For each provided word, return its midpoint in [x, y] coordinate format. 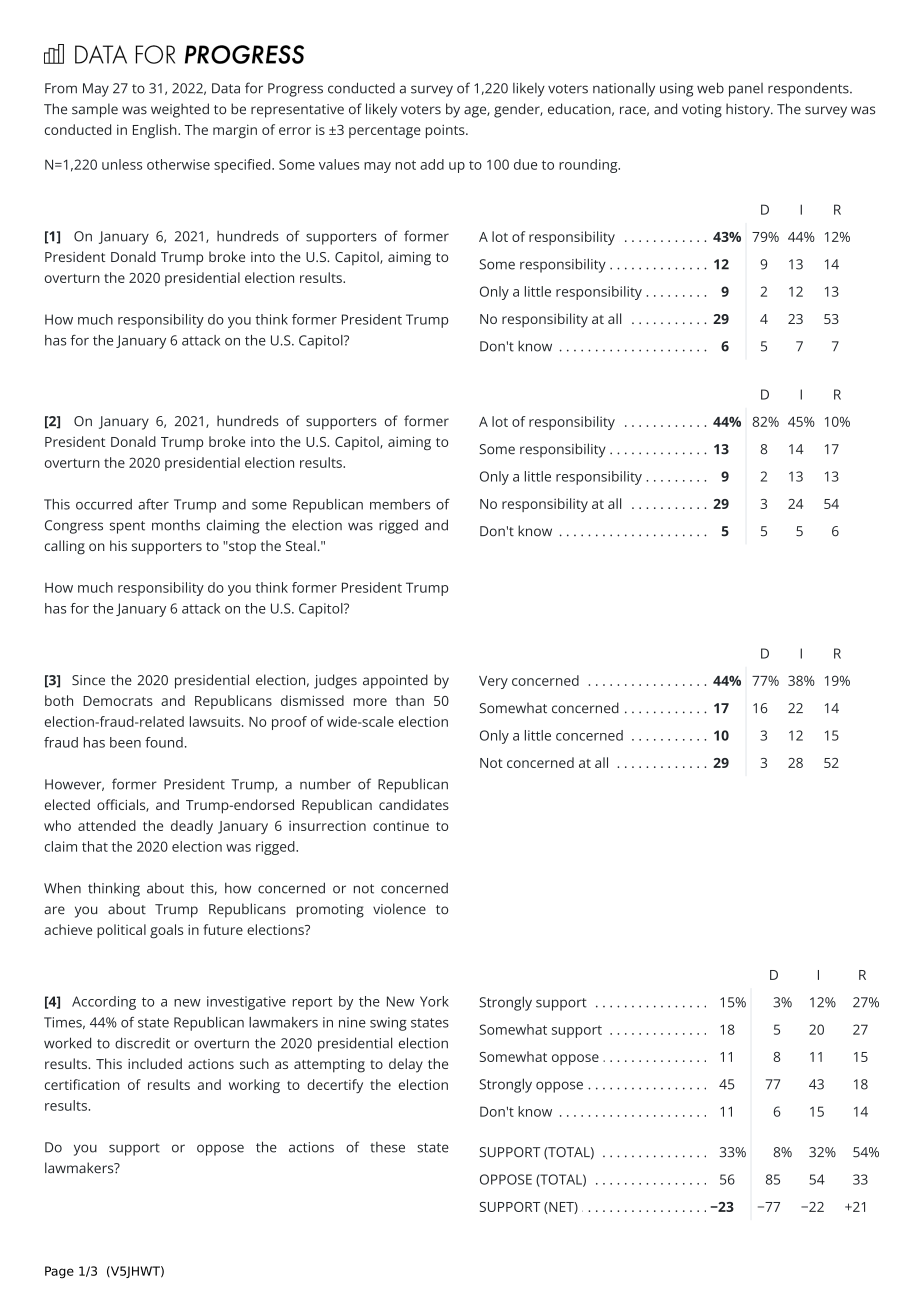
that [95, 846]
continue [401, 826]
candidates [414, 804]
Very [493, 682]
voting [702, 111]
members [400, 504]
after [153, 504]
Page [59, 1272]
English [156, 131]
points [446, 131]
